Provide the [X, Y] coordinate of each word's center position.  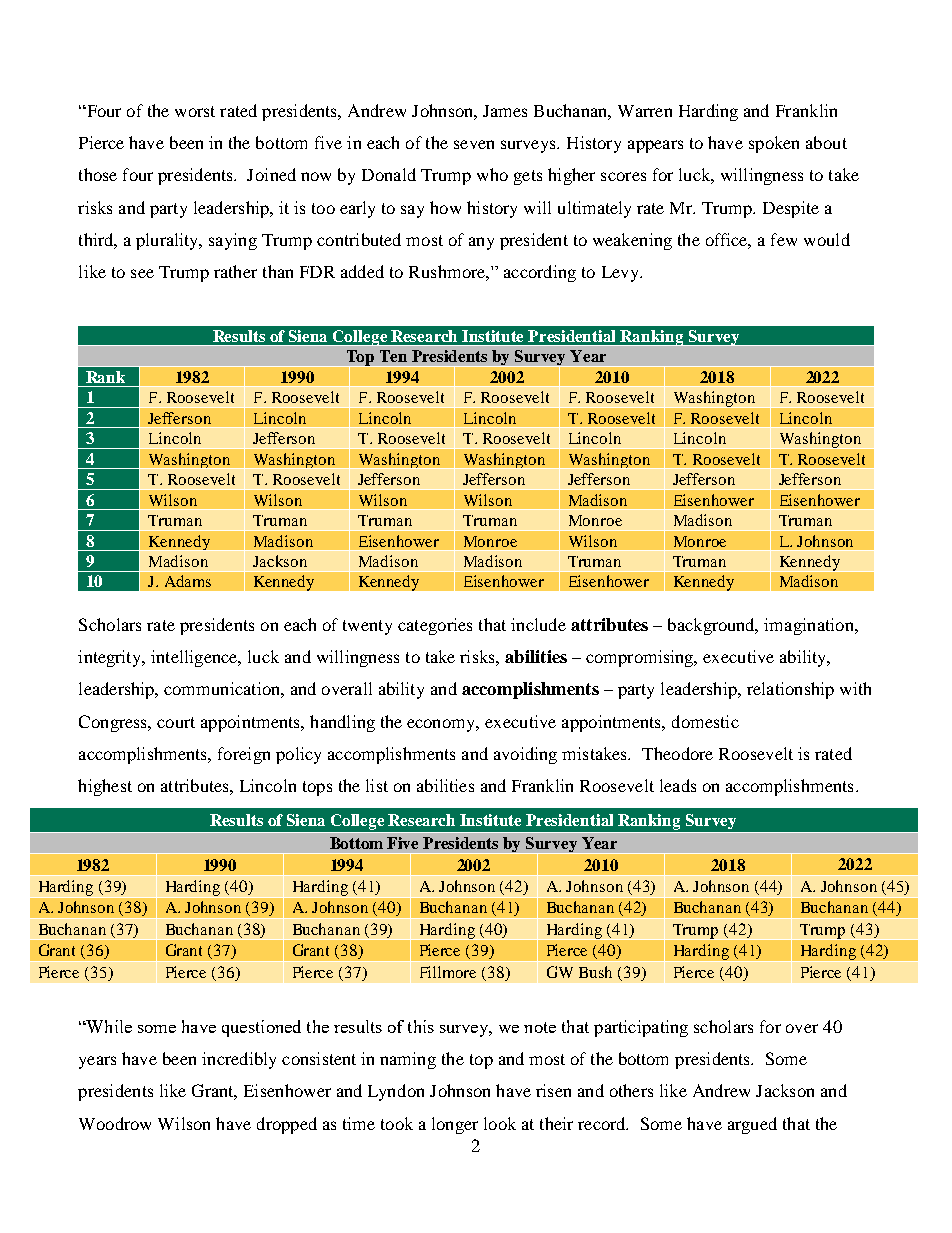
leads [678, 785]
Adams [188, 581]
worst [195, 111]
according [540, 273]
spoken [774, 144]
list [377, 785]
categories [435, 626]
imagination [810, 626]
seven [474, 144]
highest [105, 787]
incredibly [239, 1060]
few [784, 239]
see [142, 273]
